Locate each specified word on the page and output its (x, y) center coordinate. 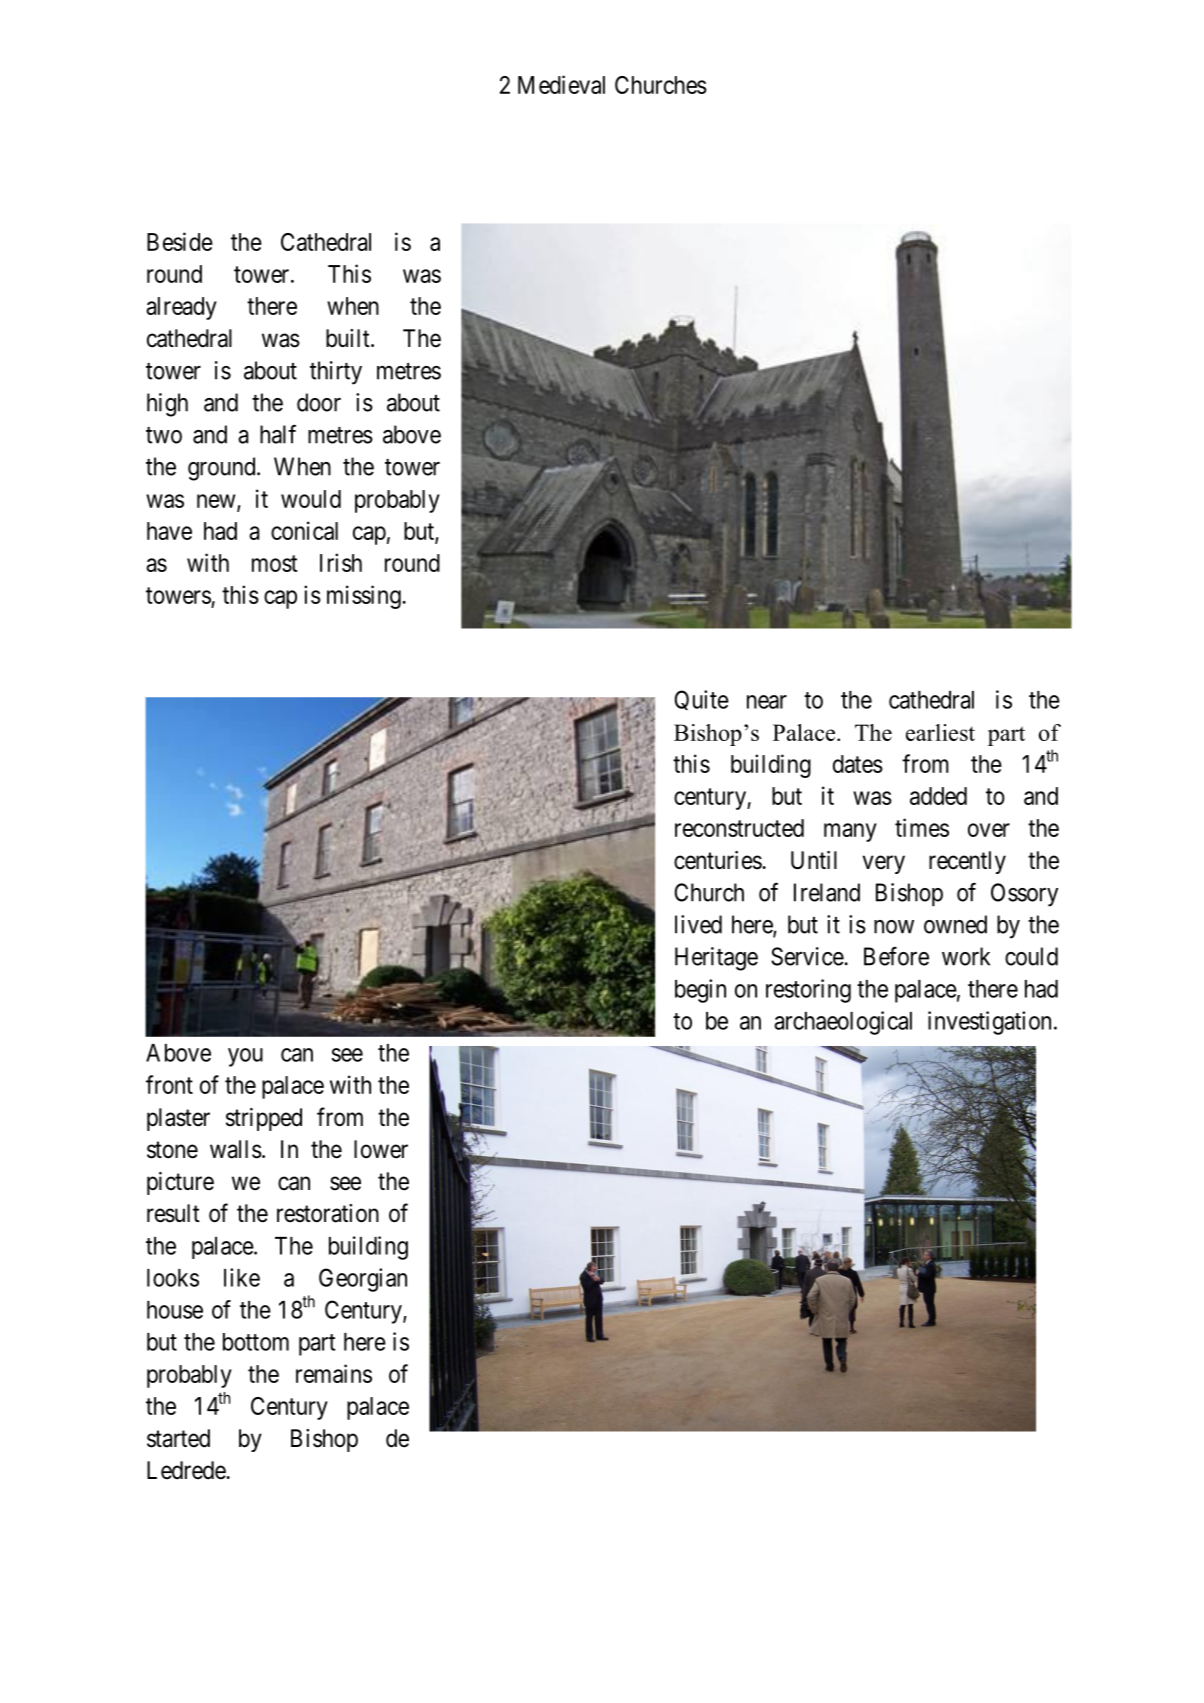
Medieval (561, 84)
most (275, 563)
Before (896, 956)
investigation (989, 1023)
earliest (940, 732)
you (245, 1057)
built (349, 338)
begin (700, 991)
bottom (256, 1342)
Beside (180, 241)
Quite (701, 700)
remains (334, 1373)
